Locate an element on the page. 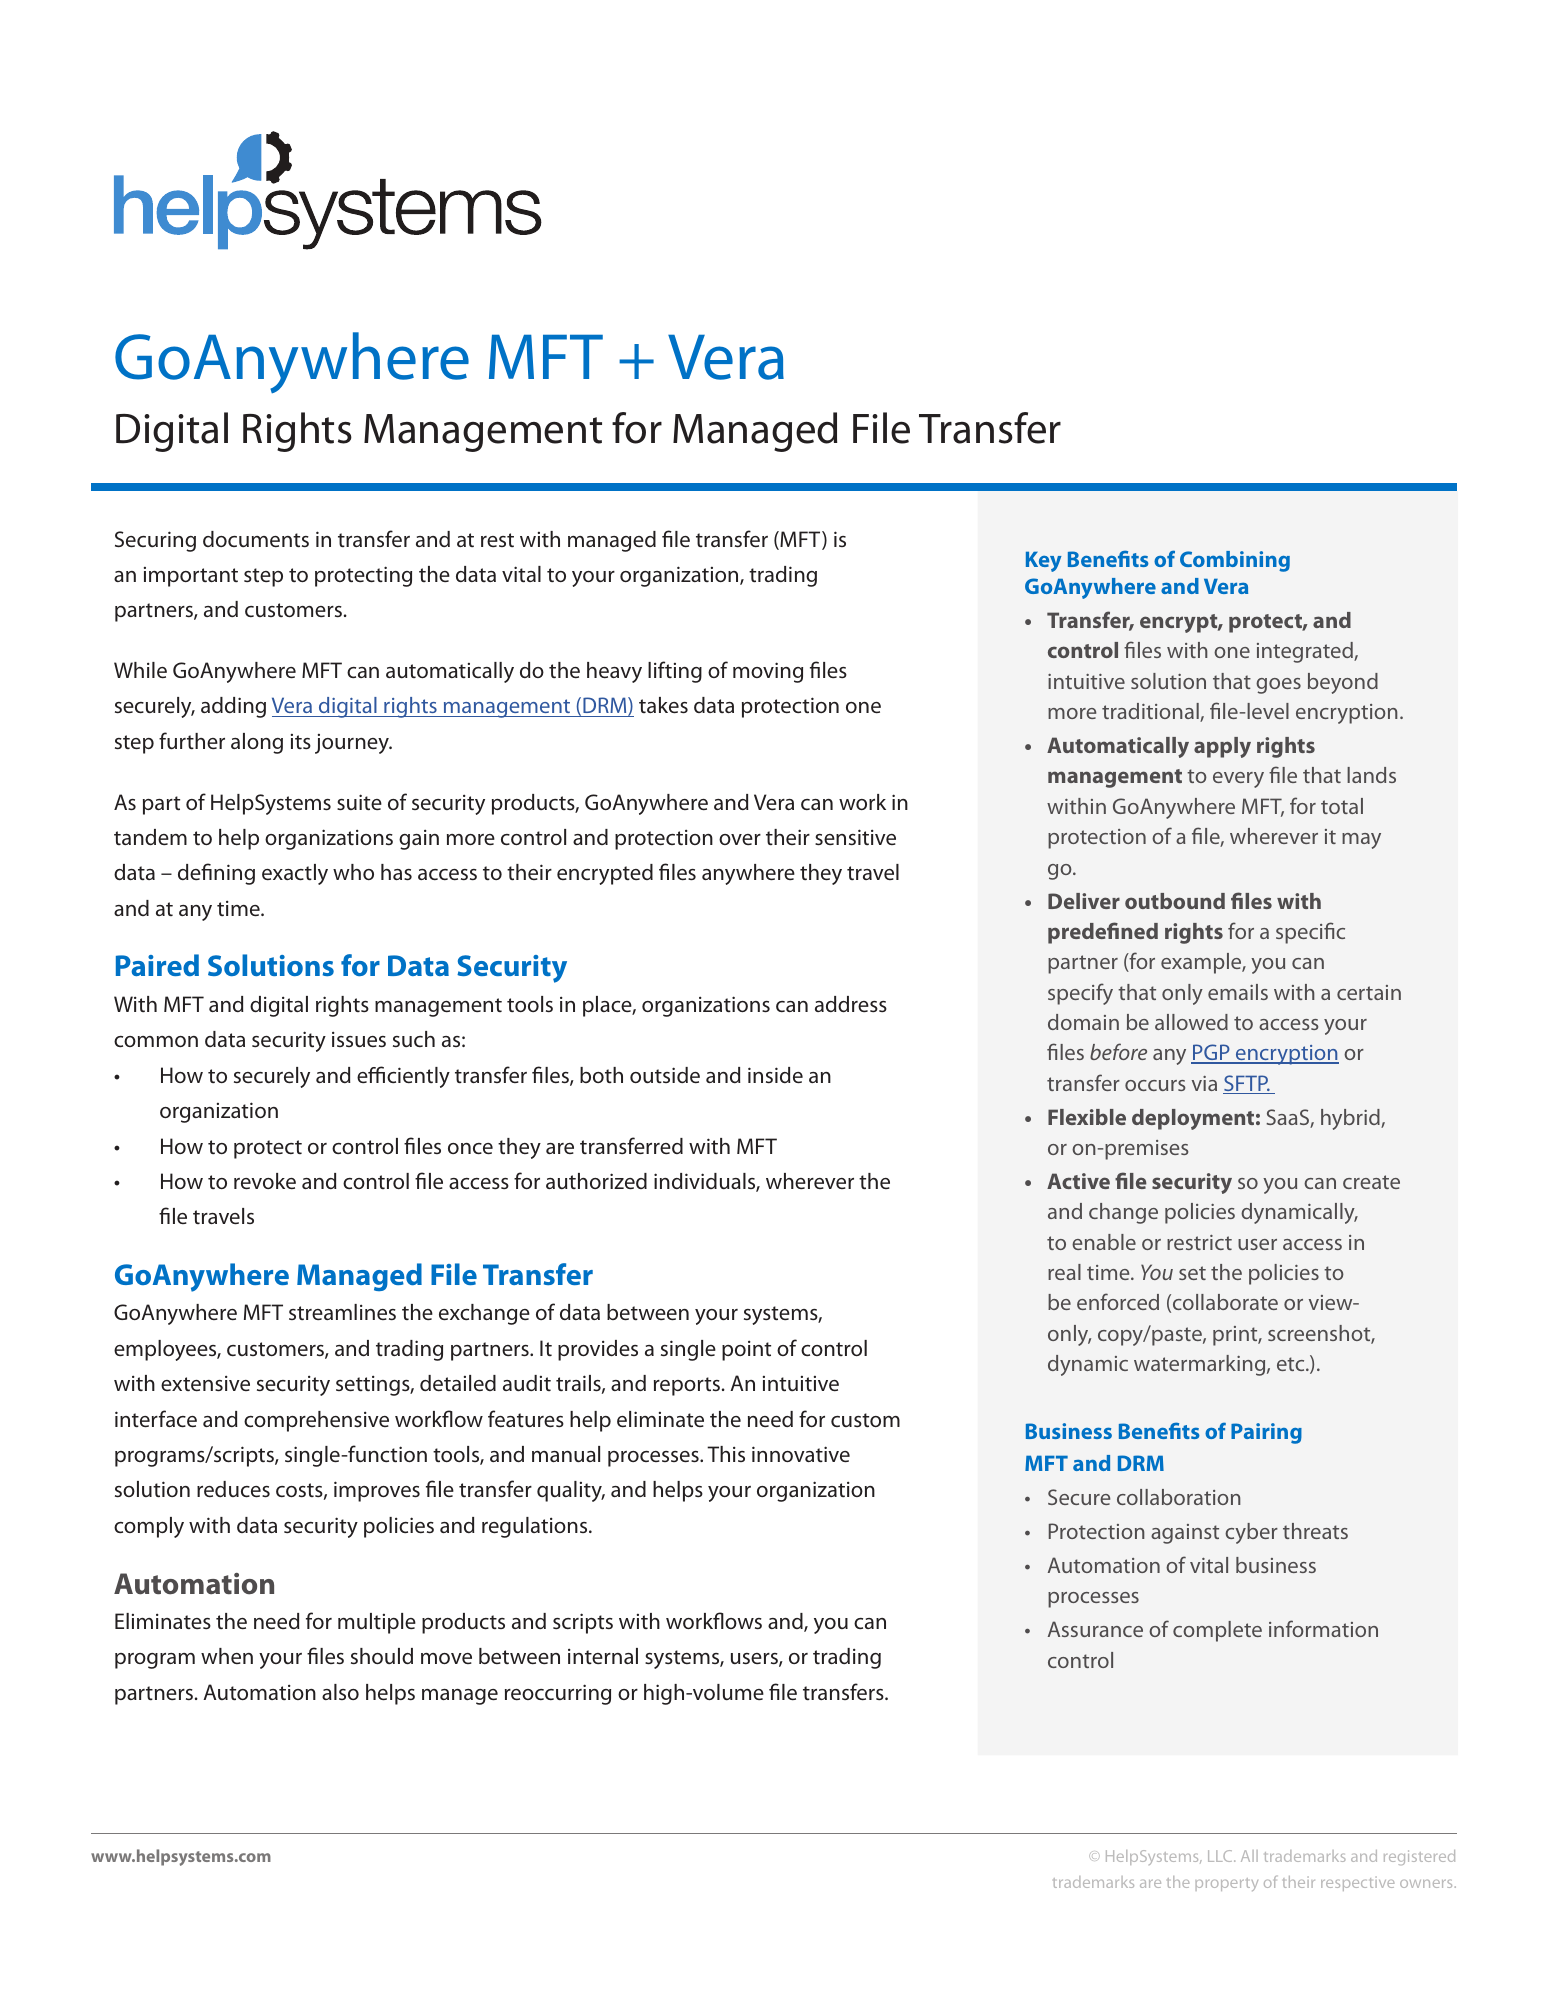  Pairing is located at coordinates (1266, 1433).
